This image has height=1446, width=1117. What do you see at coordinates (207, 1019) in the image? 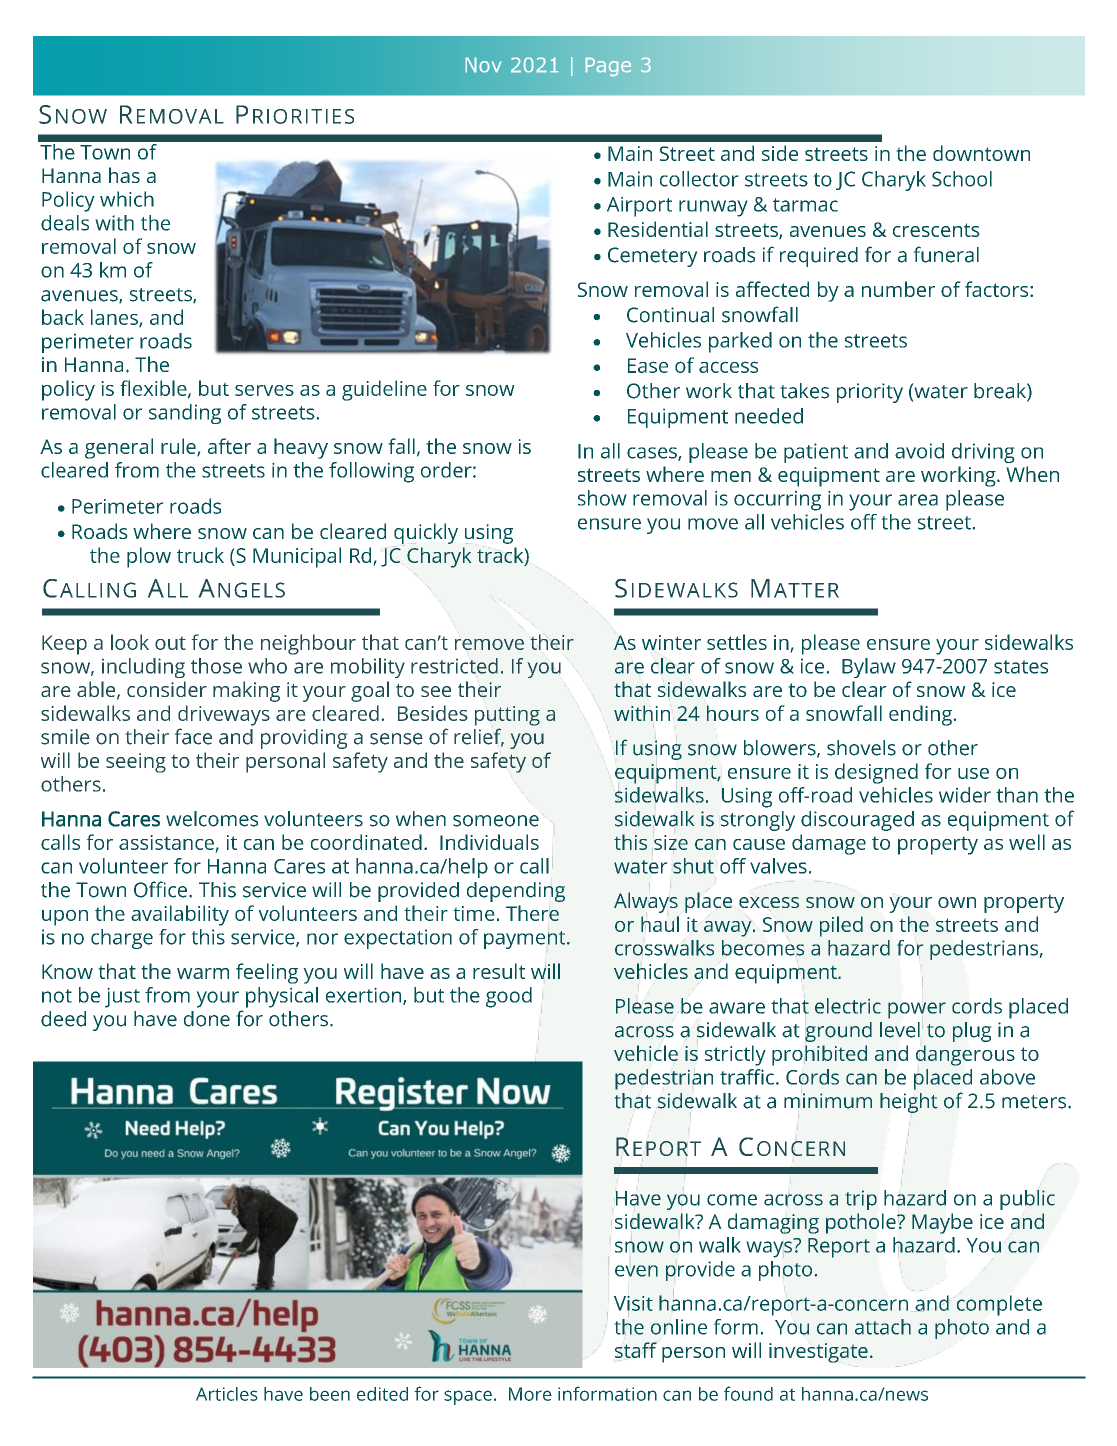
I see `done` at bounding box center [207, 1019].
